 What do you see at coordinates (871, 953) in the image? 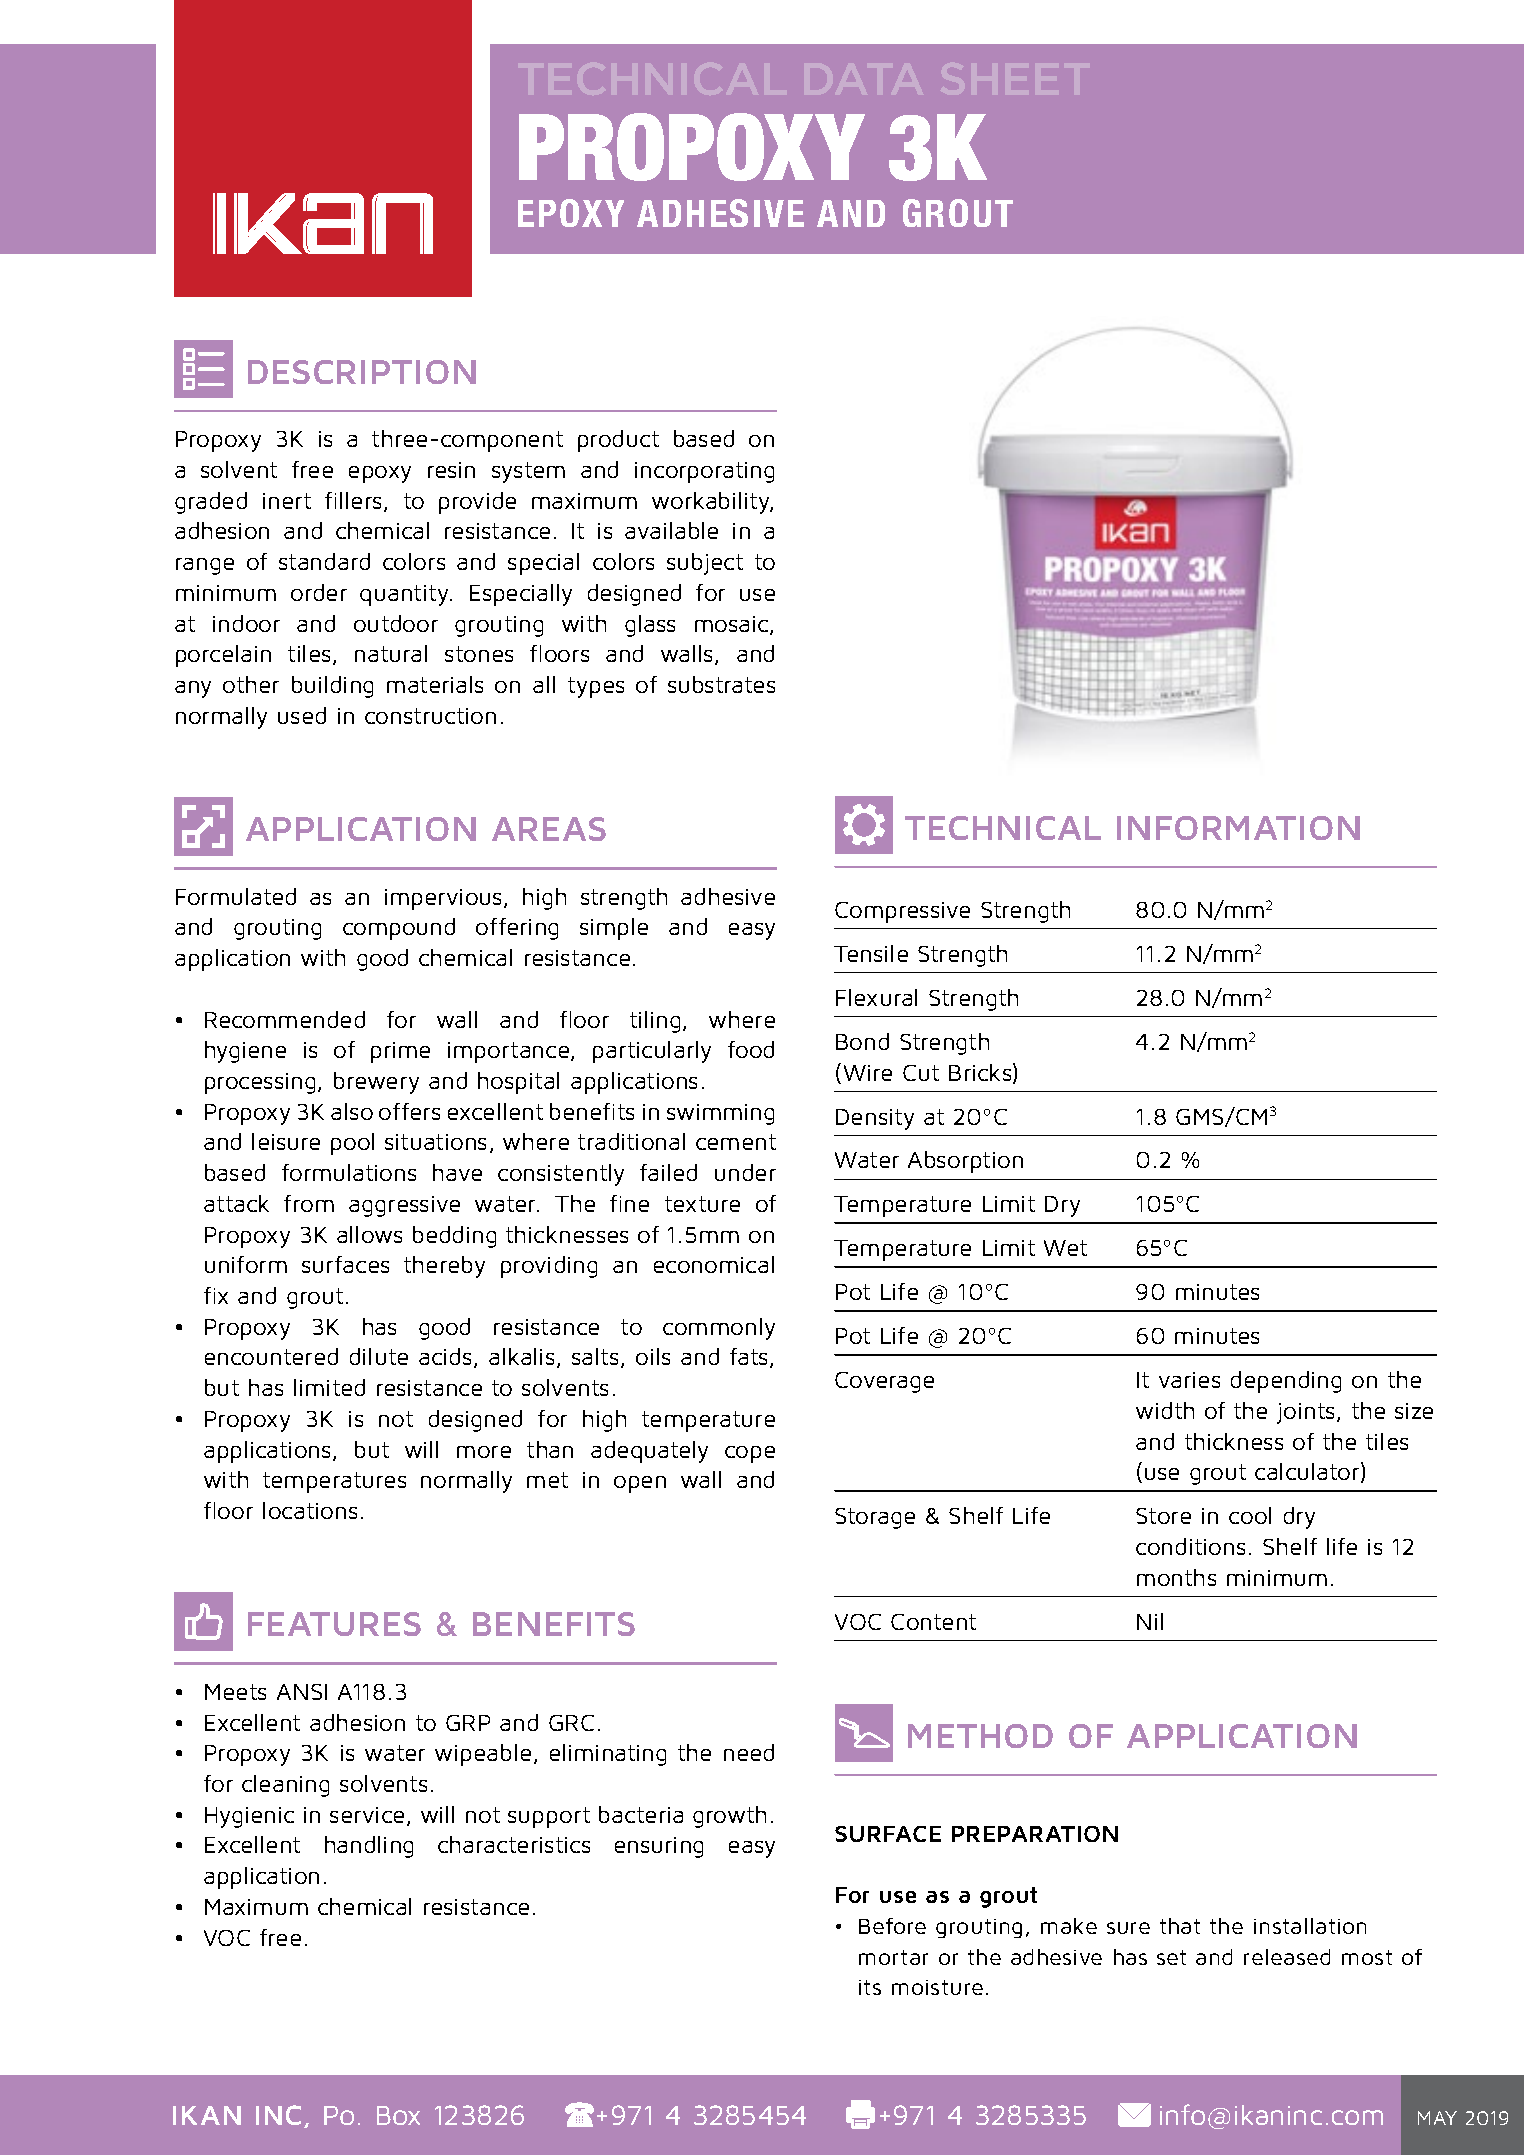
I see `Tensile` at bounding box center [871, 953].
